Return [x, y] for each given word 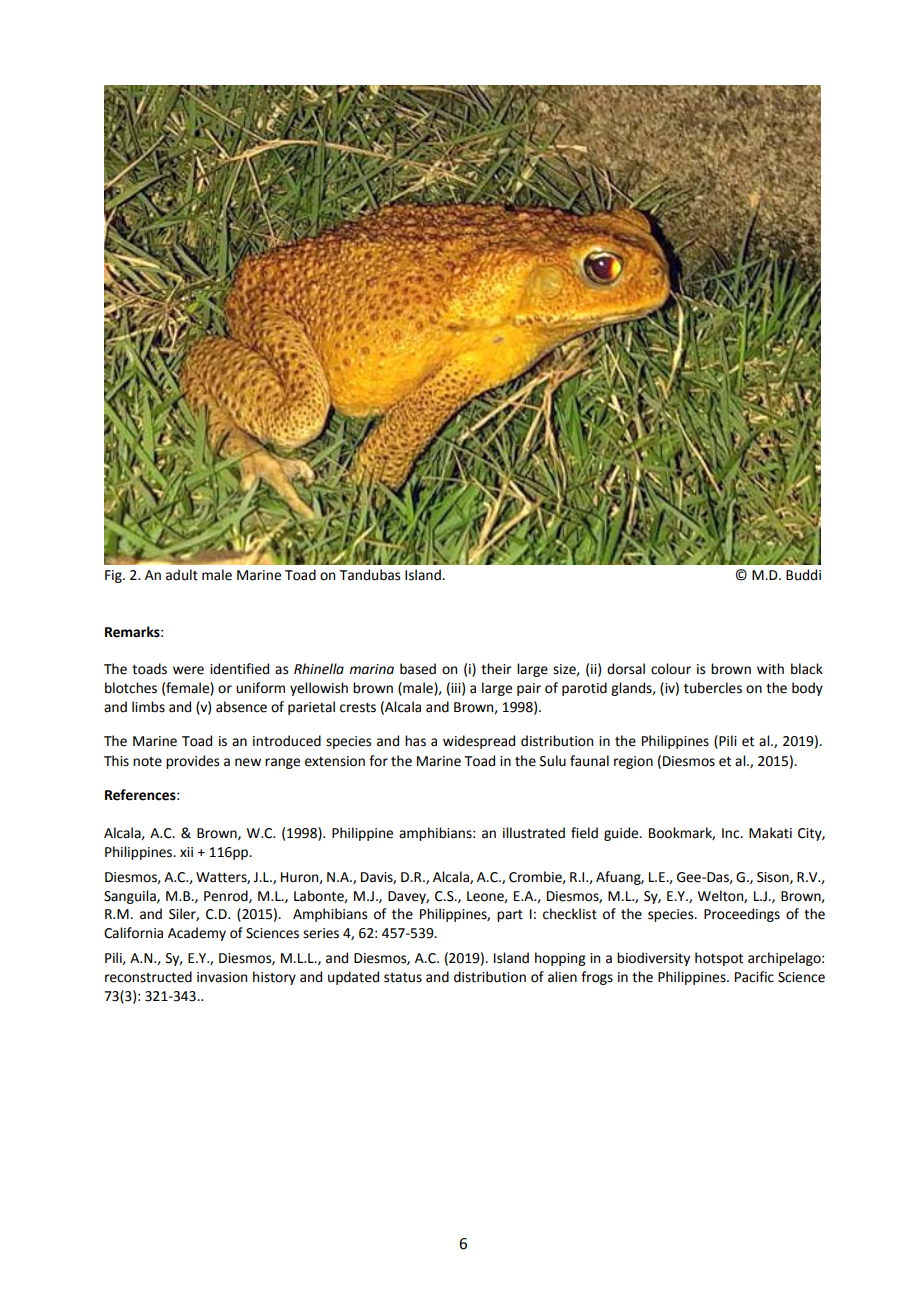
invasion [222, 977]
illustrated [534, 833]
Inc [732, 833]
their [496, 669]
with [770, 669]
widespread [479, 742]
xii [186, 852]
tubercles [713, 688]
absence [241, 707]
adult [182, 575]
